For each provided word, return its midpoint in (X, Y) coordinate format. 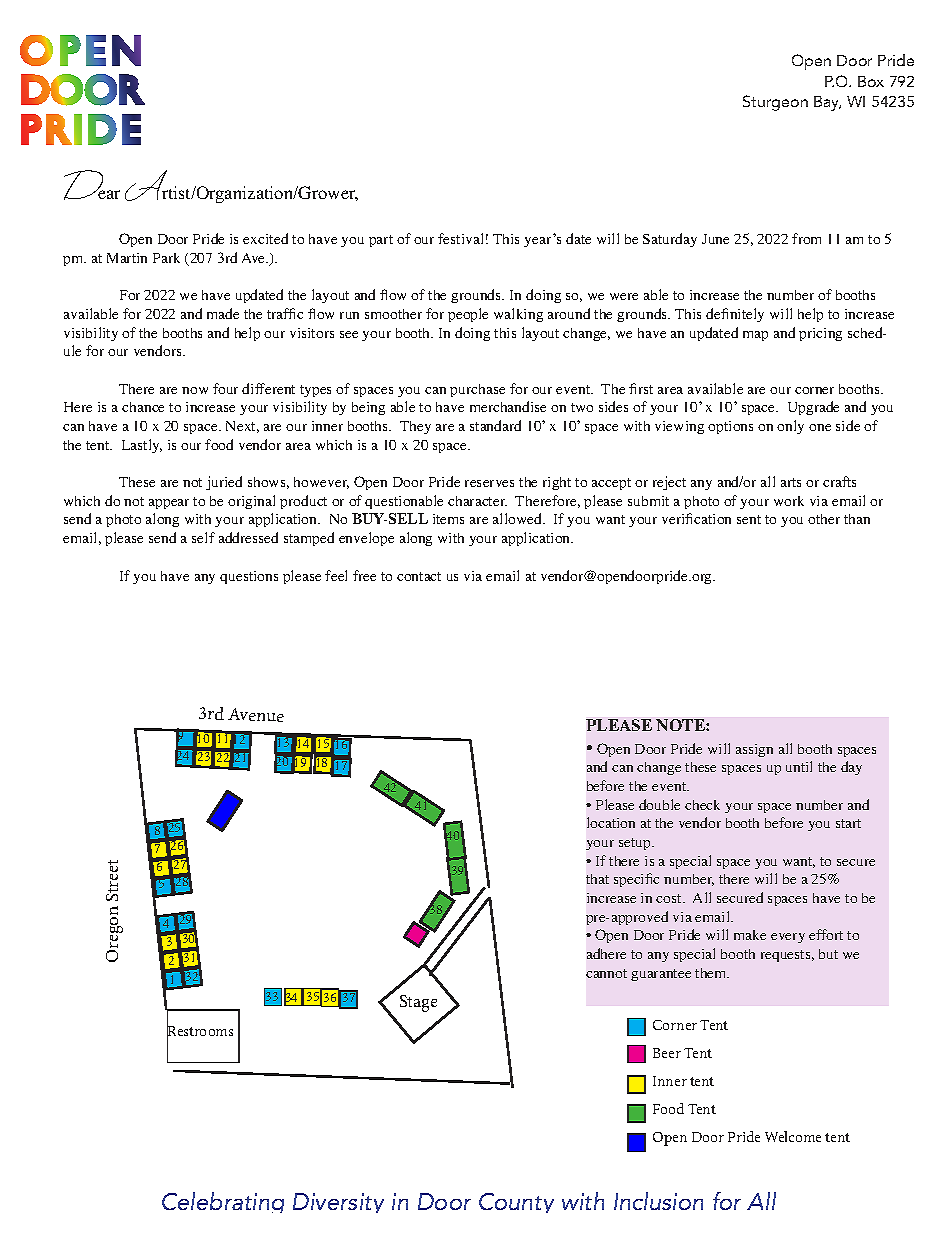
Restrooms (200, 1031)
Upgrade (813, 408)
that (597, 879)
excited (265, 238)
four (225, 388)
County (516, 1203)
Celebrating (223, 1202)
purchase (477, 390)
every (788, 938)
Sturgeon (775, 103)
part (381, 241)
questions (249, 577)
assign (754, 750)
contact (419, 576)
